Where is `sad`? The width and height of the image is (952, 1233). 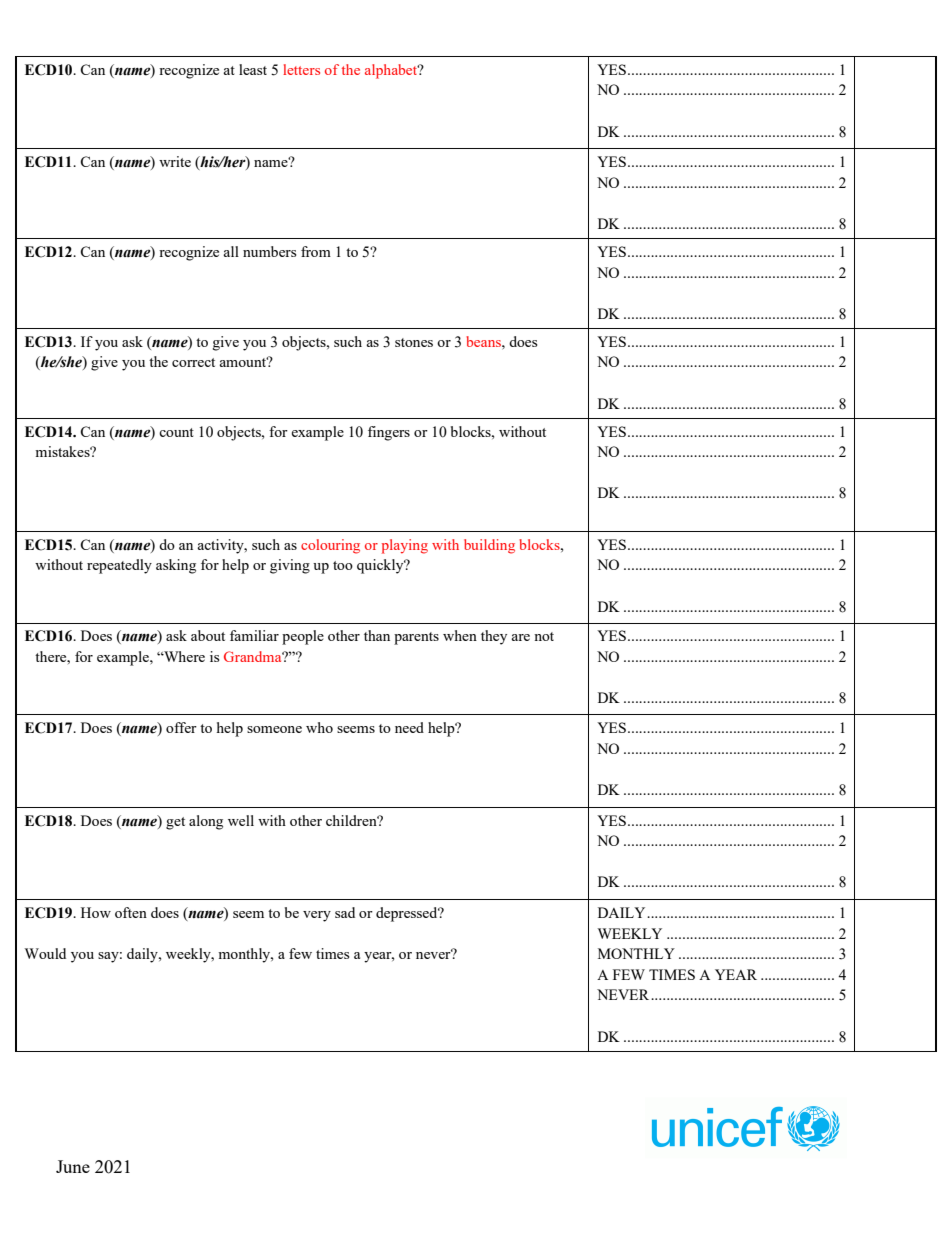
sad is located at coordinates (345, 912).
